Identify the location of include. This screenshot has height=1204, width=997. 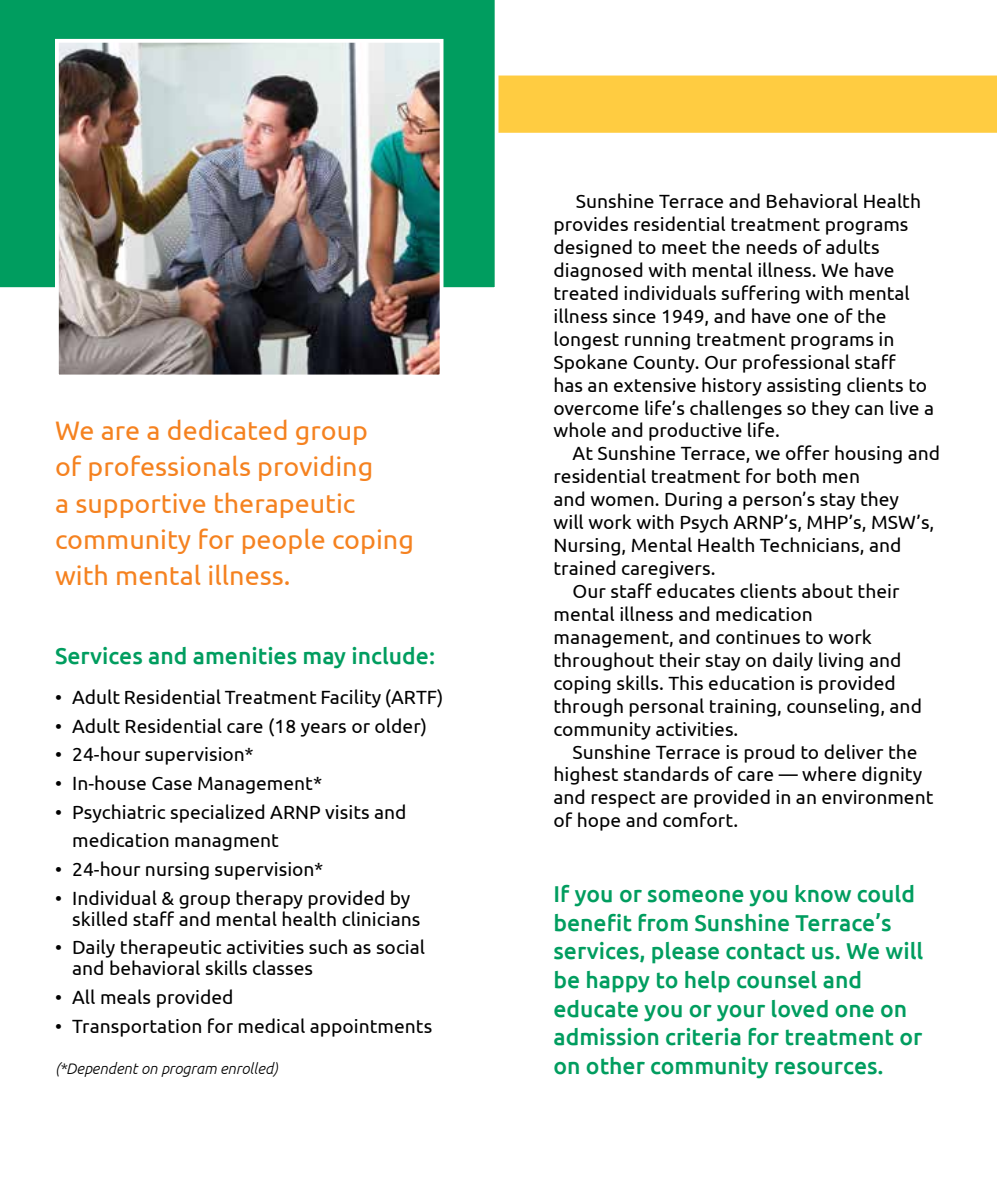
(390, 656).
